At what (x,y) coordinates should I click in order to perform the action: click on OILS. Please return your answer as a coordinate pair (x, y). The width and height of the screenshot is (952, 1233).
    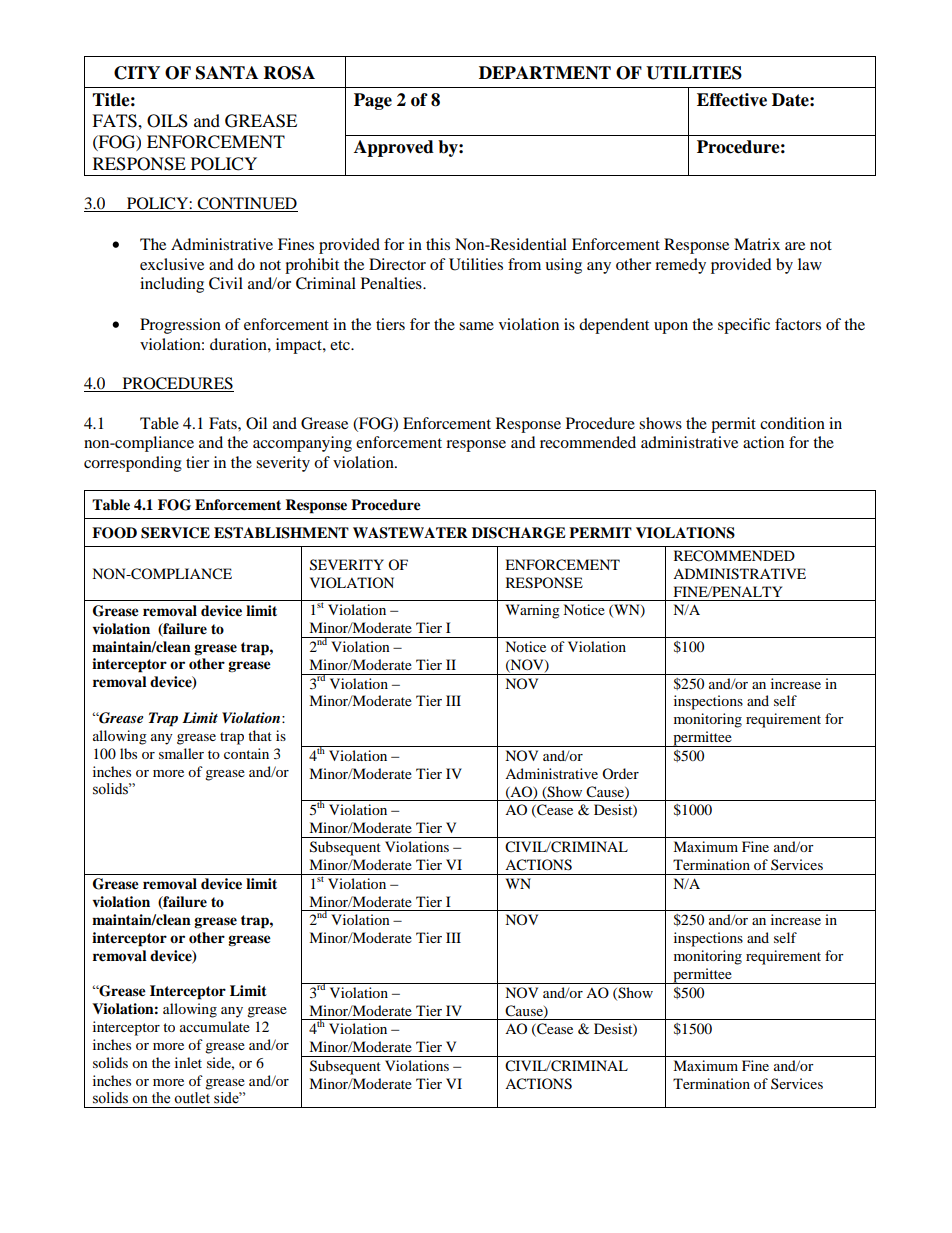
    Looking at the image, I should click on (167, 121).
